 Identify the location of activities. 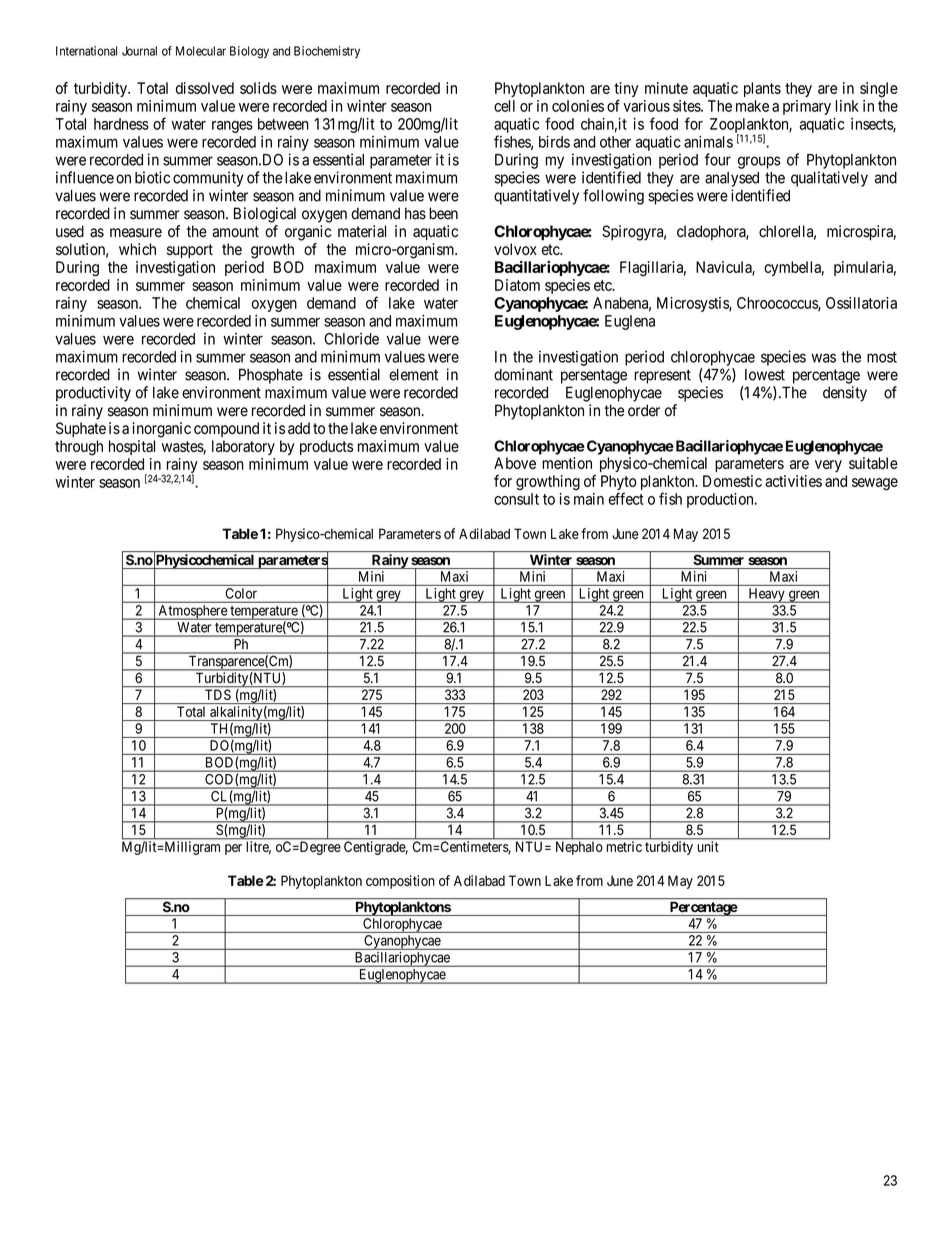
(793, 481).
